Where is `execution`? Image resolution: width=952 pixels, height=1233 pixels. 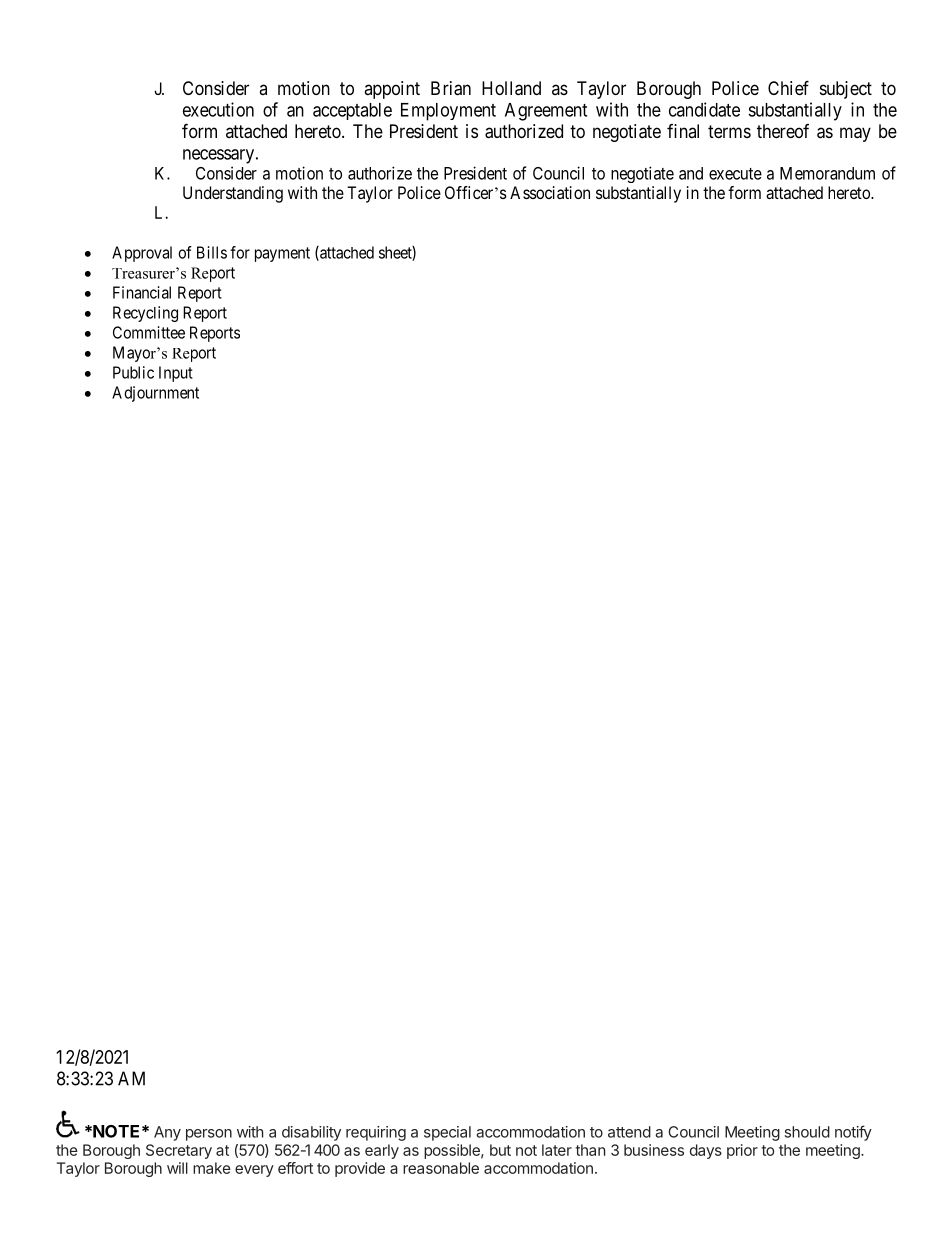
execution is located at coordinates (218, 109).
